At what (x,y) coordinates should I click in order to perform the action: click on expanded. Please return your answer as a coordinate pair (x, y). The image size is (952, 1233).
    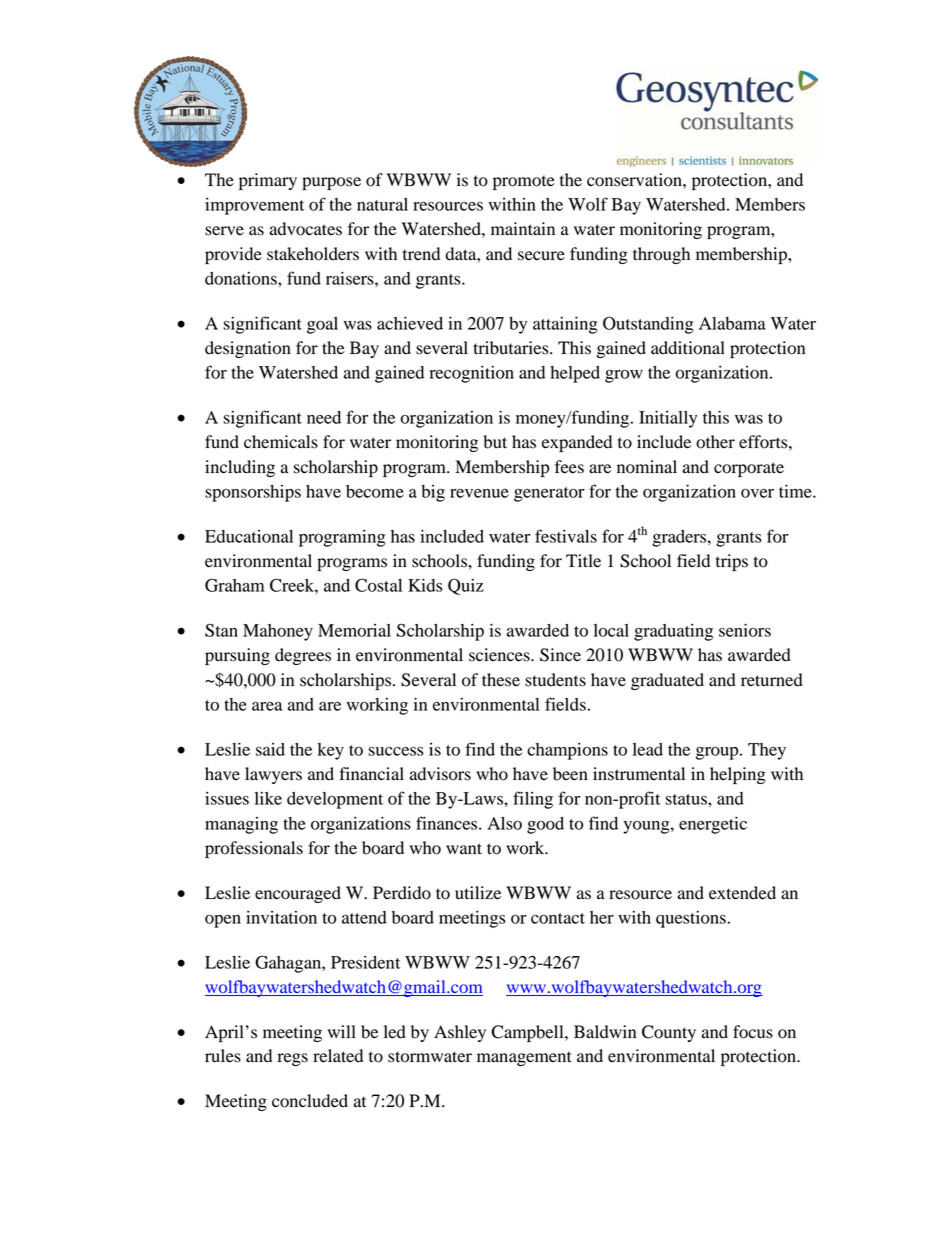
    Looking at the image, I should click on (577, 443).
